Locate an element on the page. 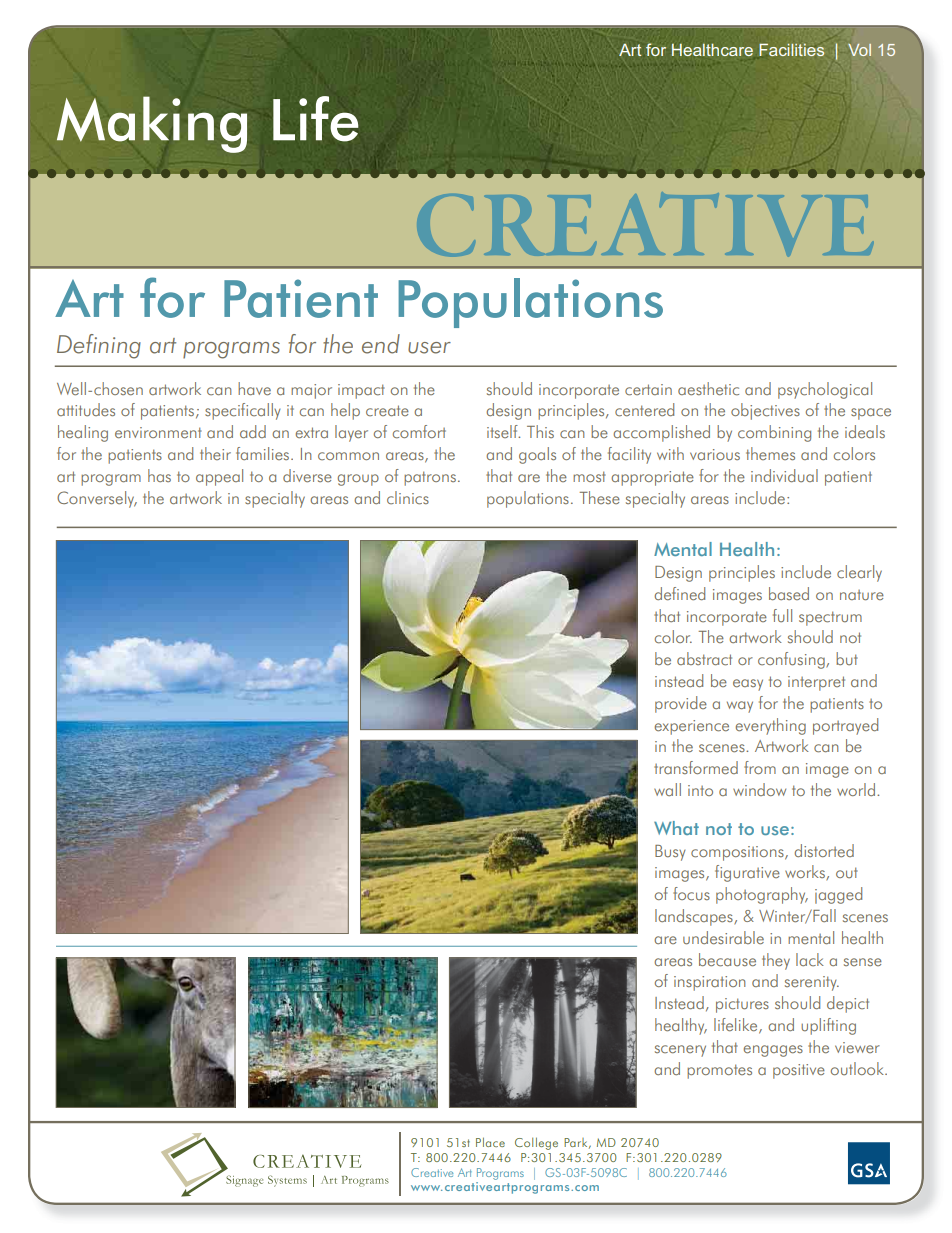 The height and width of the document is (1233, 952). based is located at coordinates (789, 593).
